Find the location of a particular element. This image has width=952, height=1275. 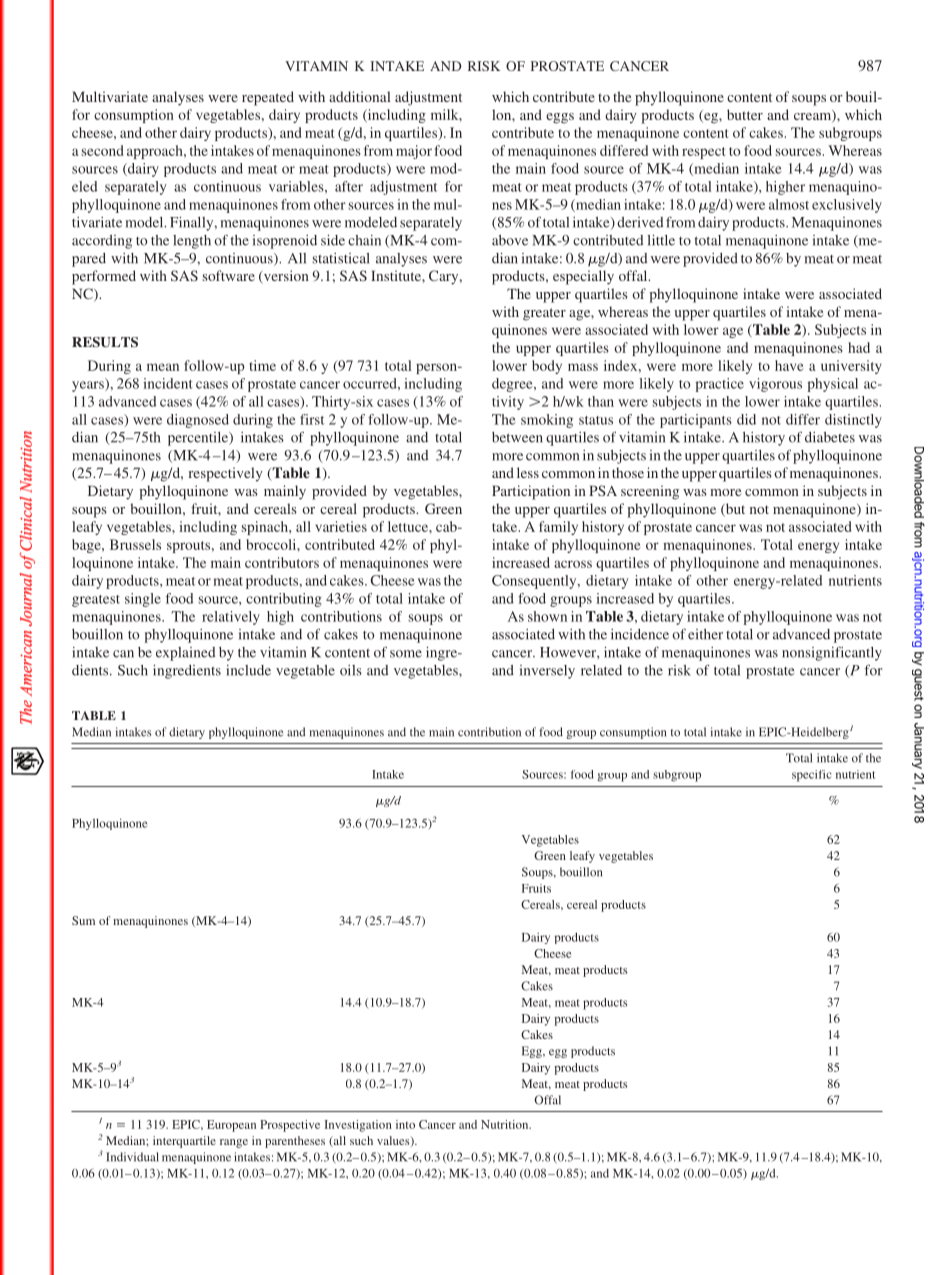

shown is located at coordinates (547, 616).
